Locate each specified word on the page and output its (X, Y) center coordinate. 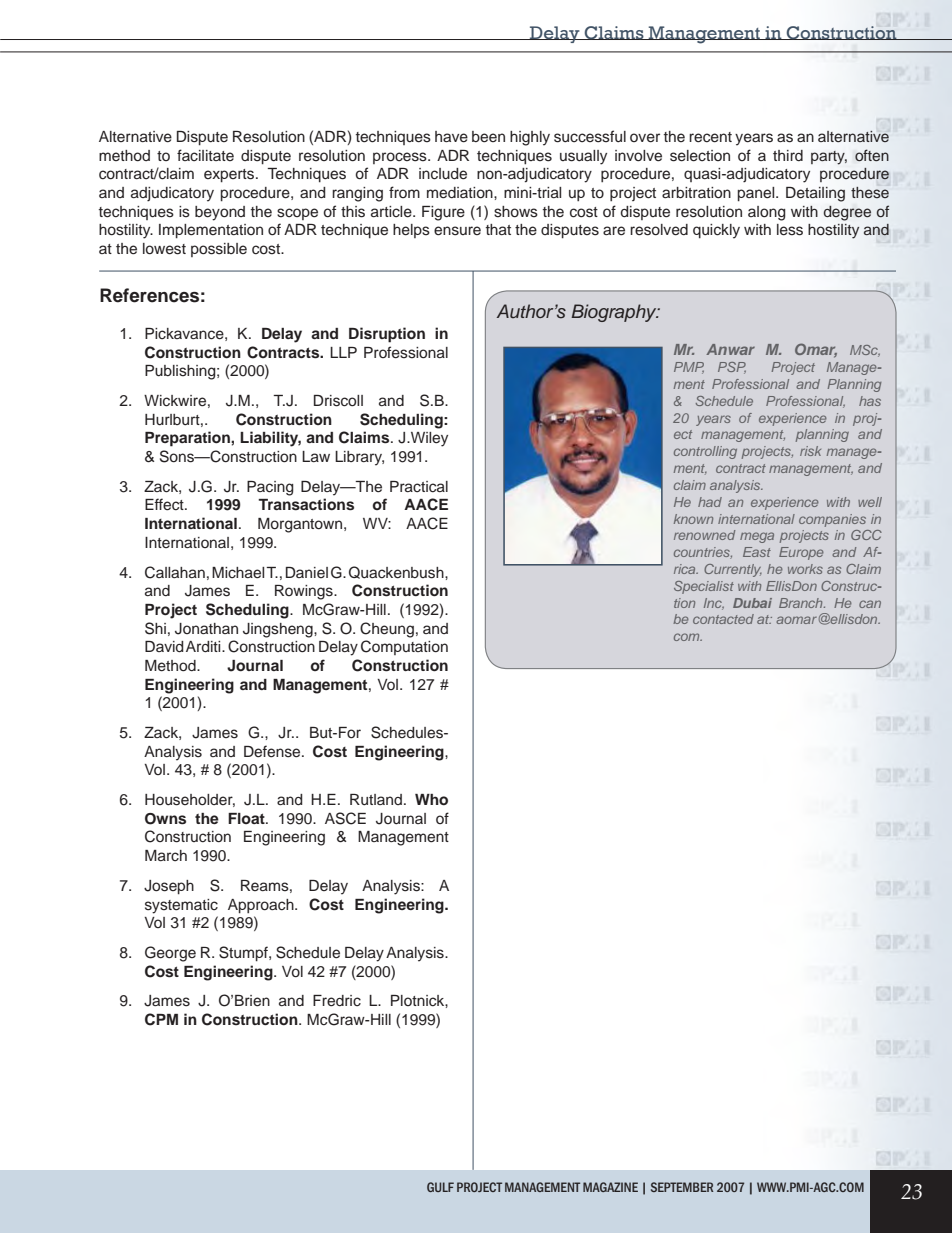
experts (230, 176)
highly (530, 138)
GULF (440, 1187)
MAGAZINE (610, 1187)
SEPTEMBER (682, 1187)
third (788, 155)
